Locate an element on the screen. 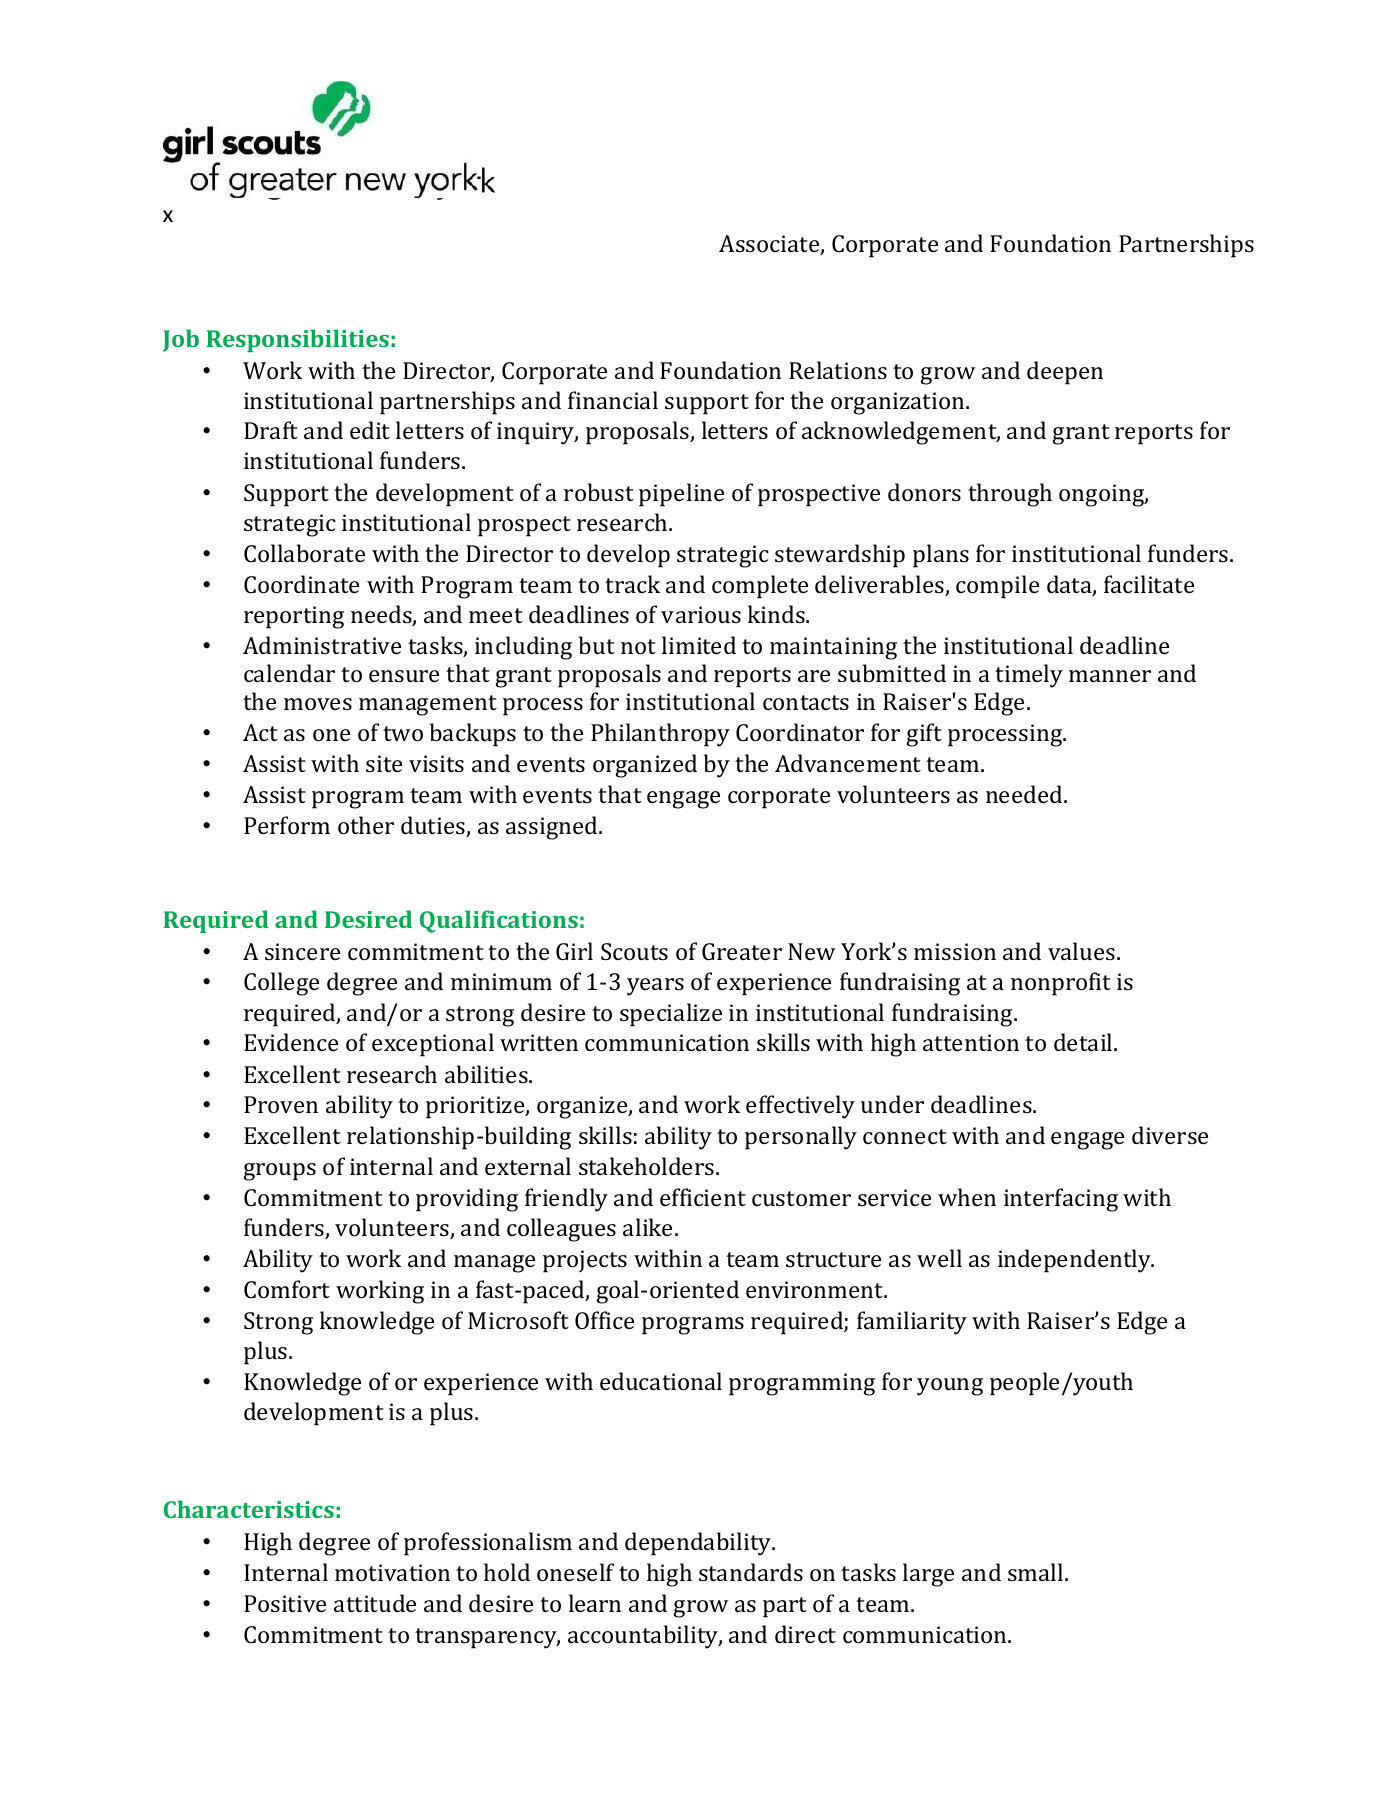  nonprofit is located at coordinates (1061, 984).
